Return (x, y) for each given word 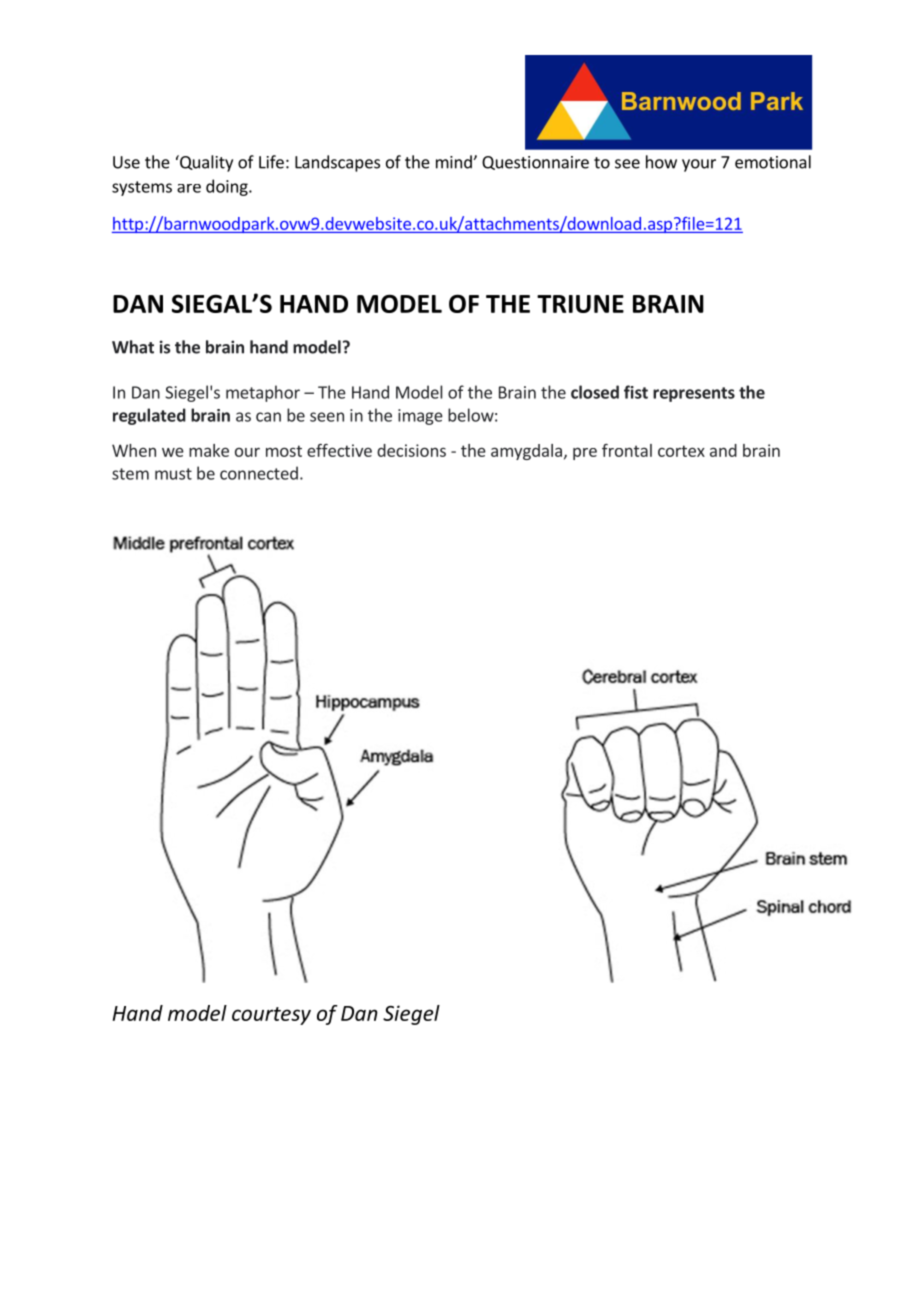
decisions (411, 450)
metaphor (263, 393)
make (209, 450)
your (699, 165)
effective (339, 450)
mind (455, 162)
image (420, 417)
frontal (627, 450)
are (189, 188)
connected (259, 473)
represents (694, 394)
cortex (681, 451)
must (173, 474)
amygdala (526, 452)
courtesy (271, 1016)
